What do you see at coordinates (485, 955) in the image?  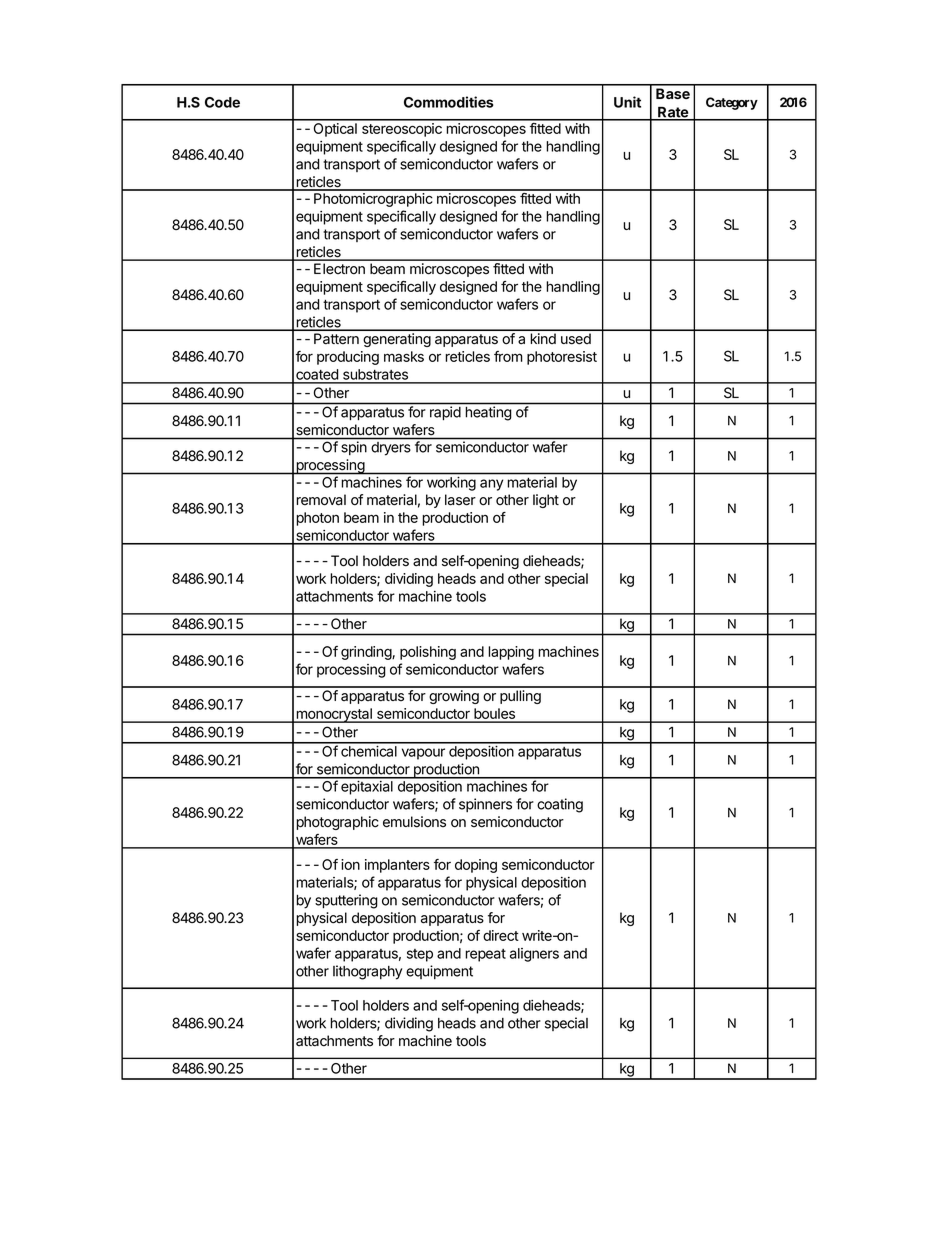 I see `repeat` at bounding box center [485, 955].
